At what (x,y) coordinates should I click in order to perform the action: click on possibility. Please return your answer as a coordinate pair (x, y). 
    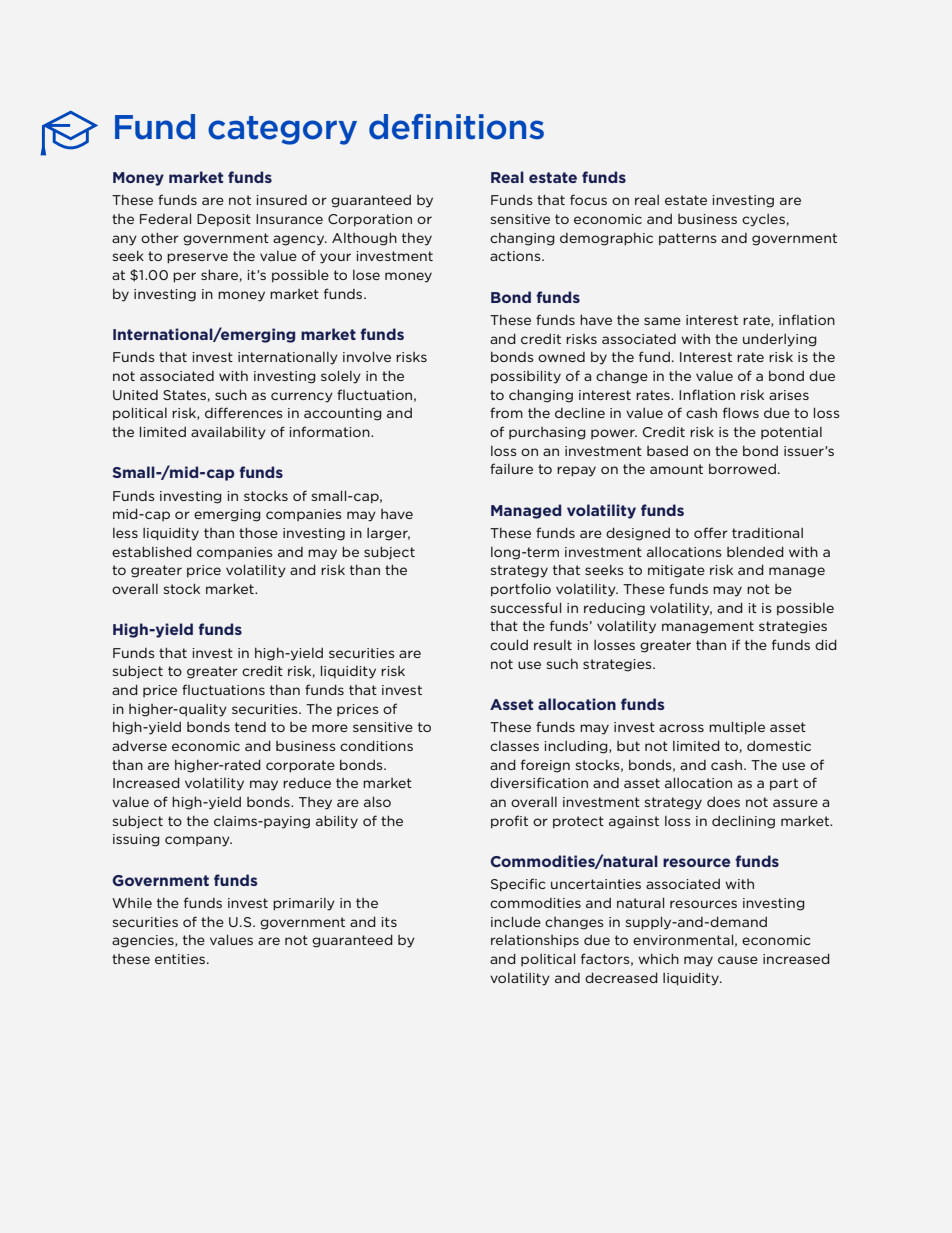
    Looking at the image, I should click on (526, 377).
